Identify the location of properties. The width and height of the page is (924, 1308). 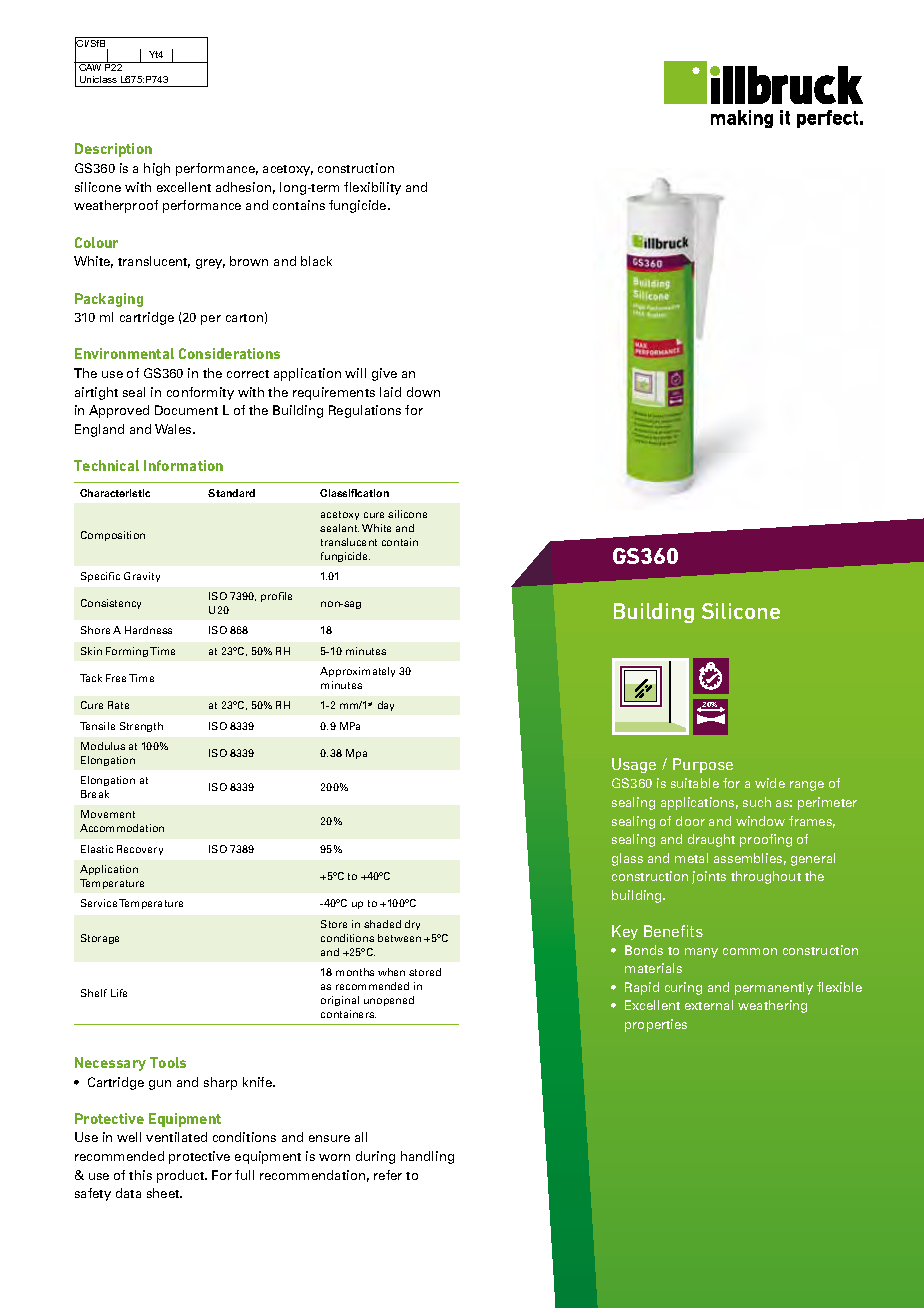
(656, 1025).
